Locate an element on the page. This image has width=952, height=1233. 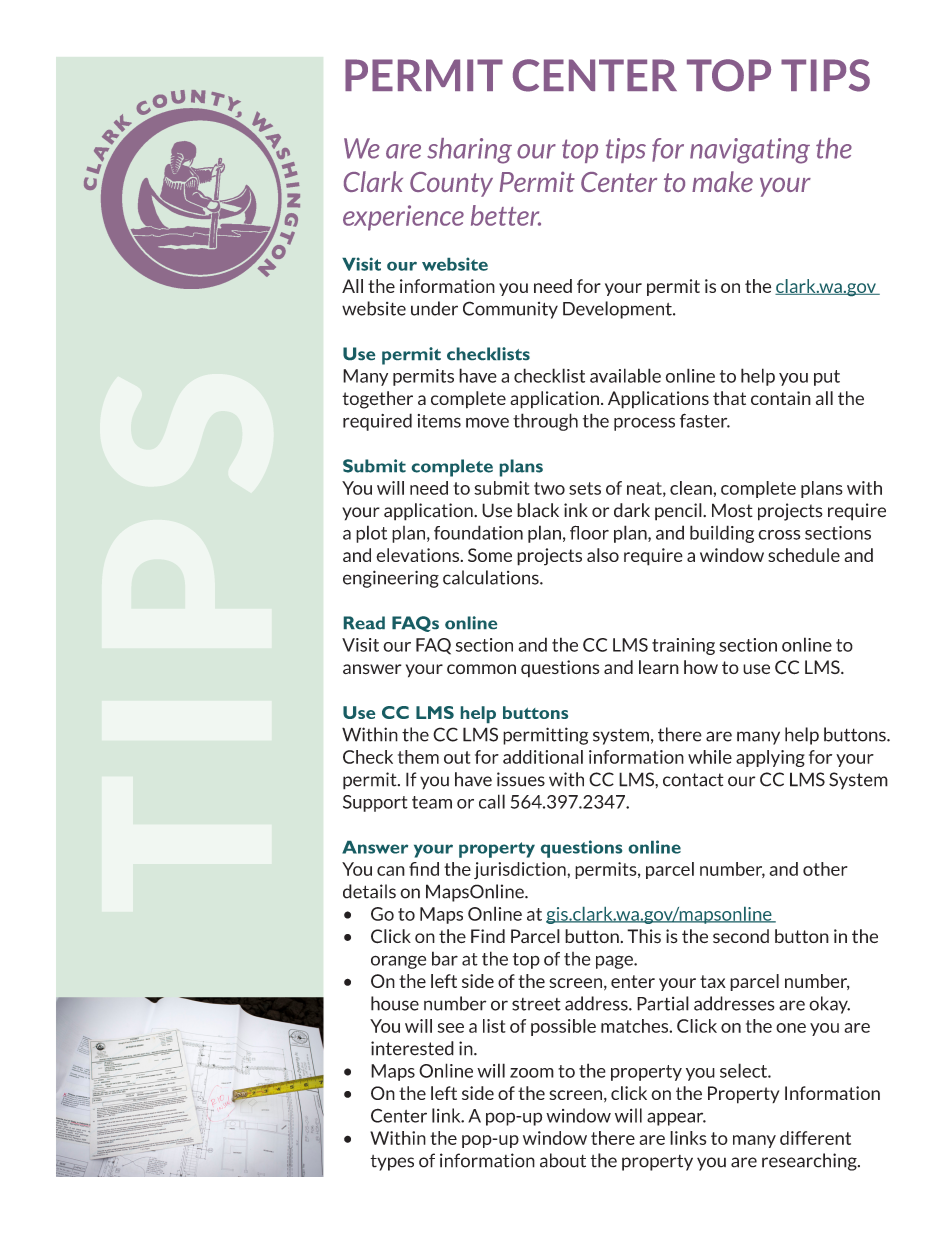
how is located at coordinates (701, 667).
